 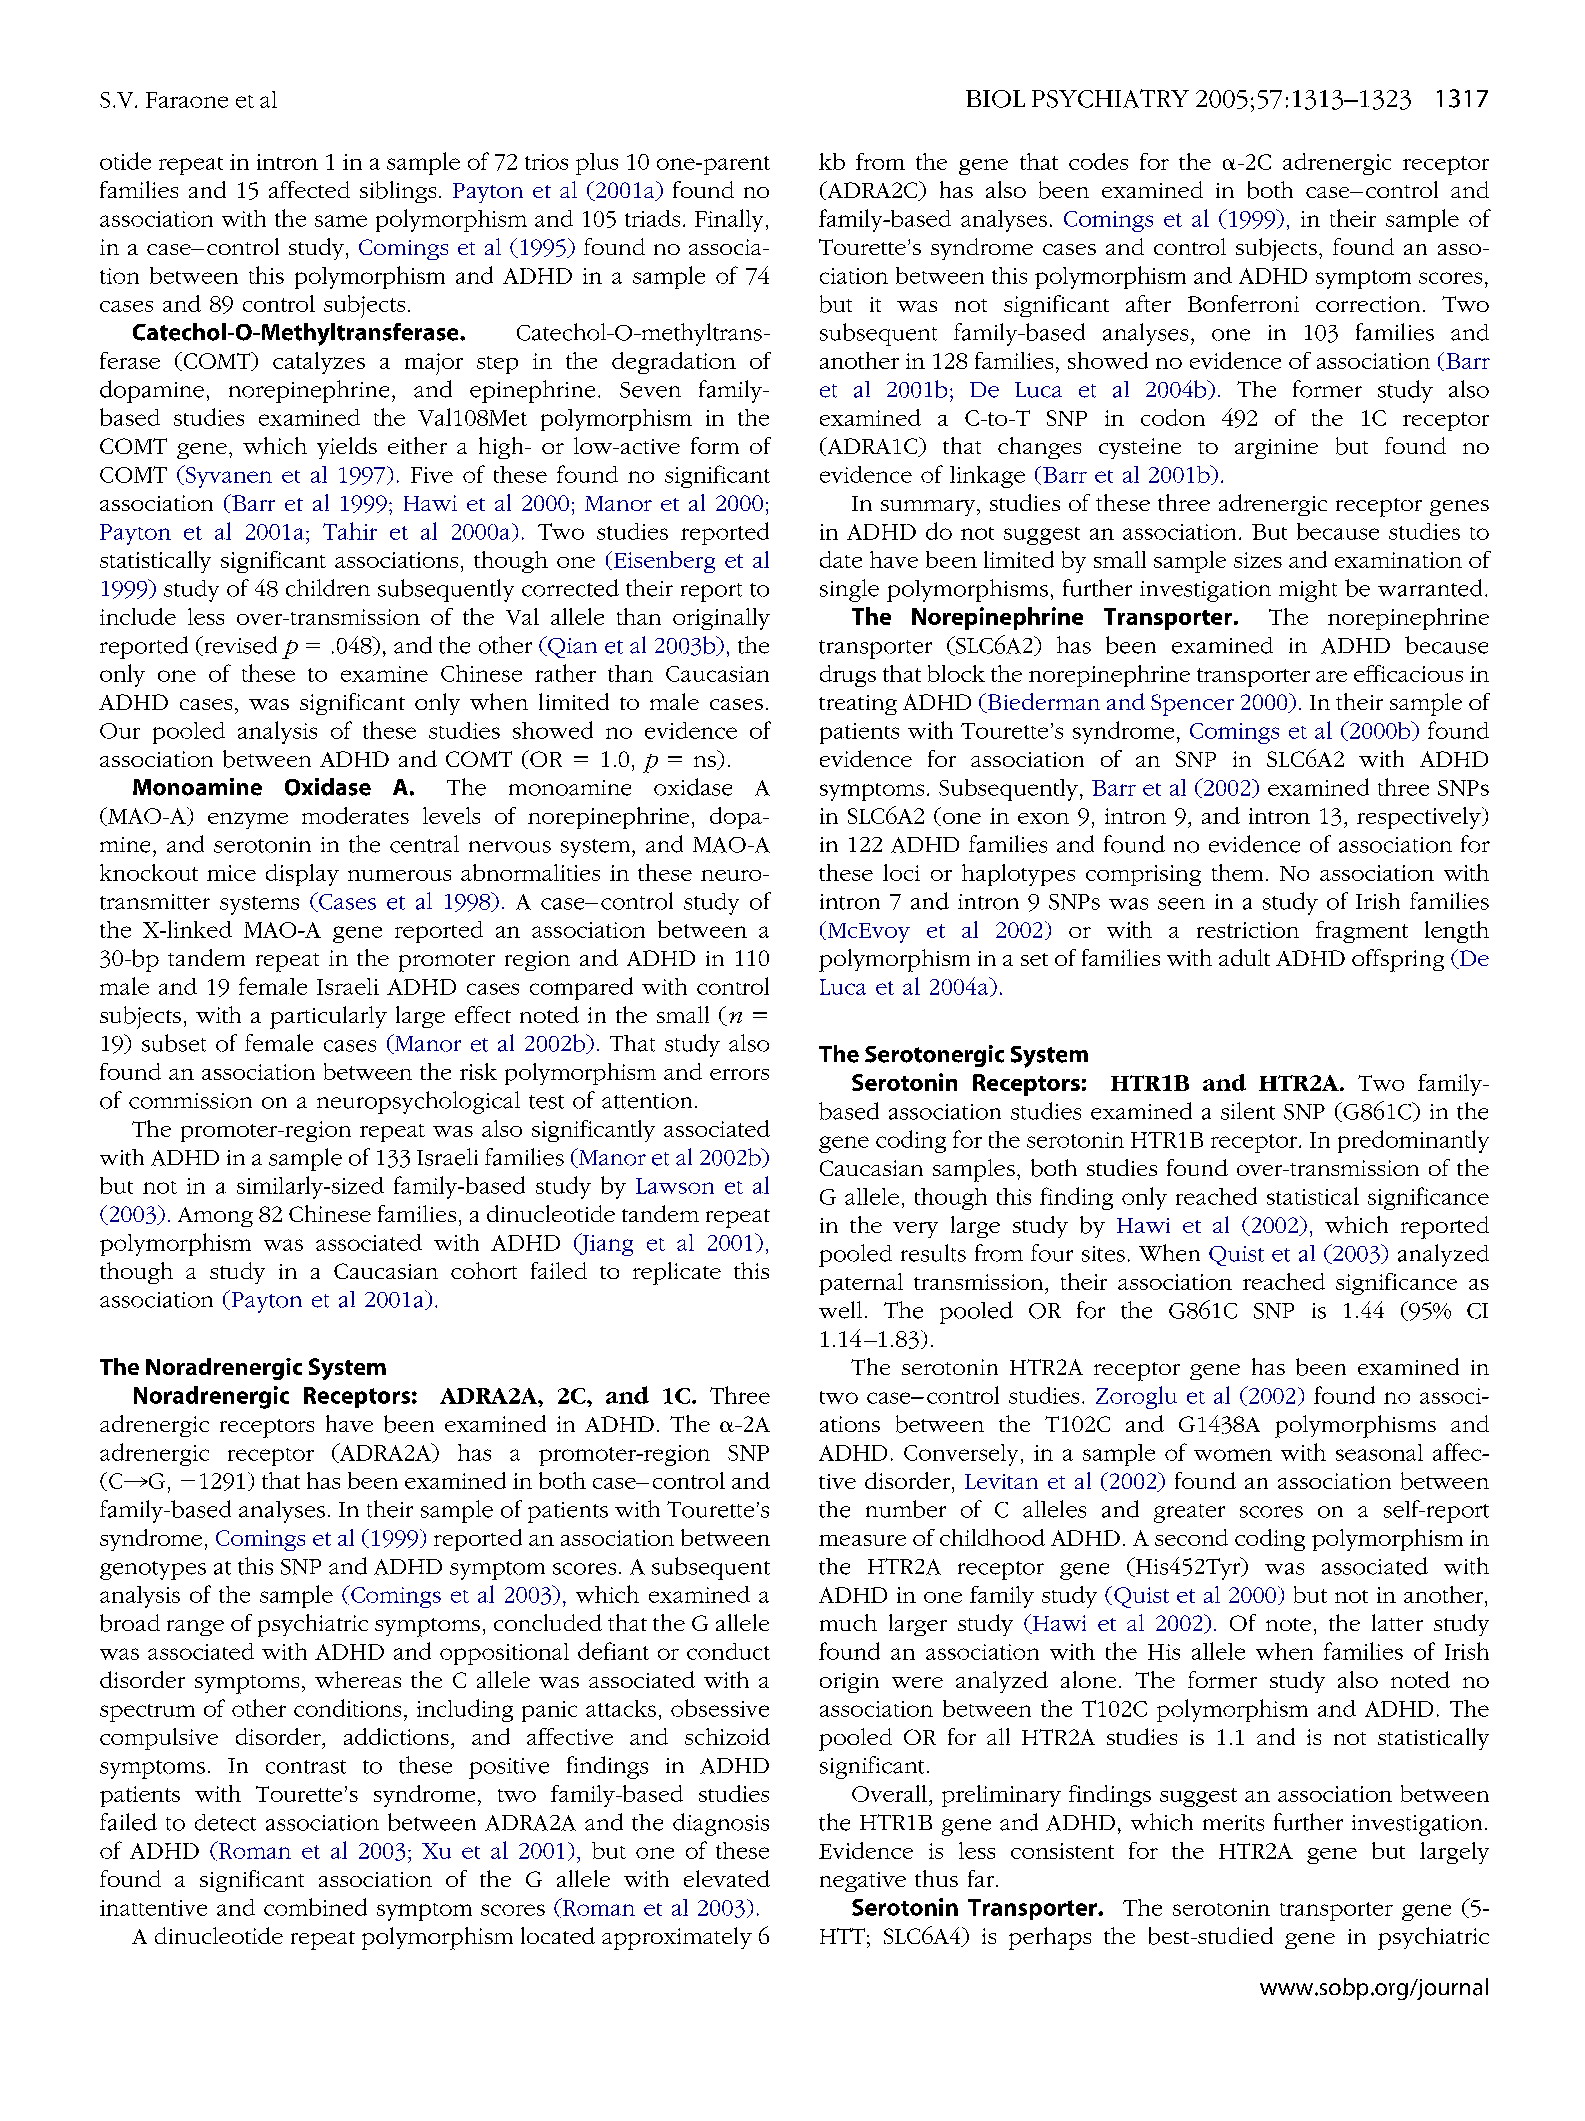 I want to click on might, so click(x=1308, y=591).
